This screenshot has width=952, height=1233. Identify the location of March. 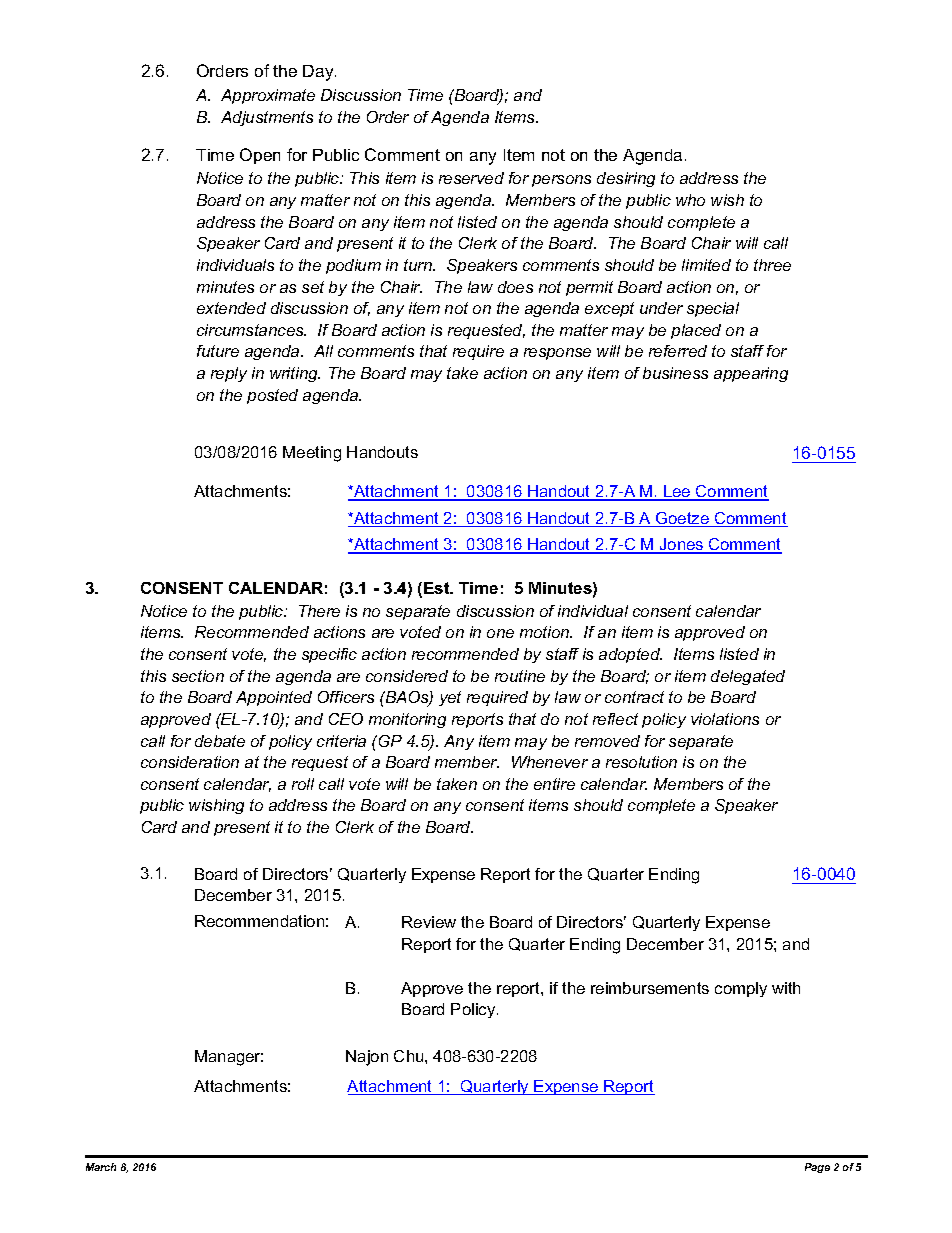
(101, 1167).
